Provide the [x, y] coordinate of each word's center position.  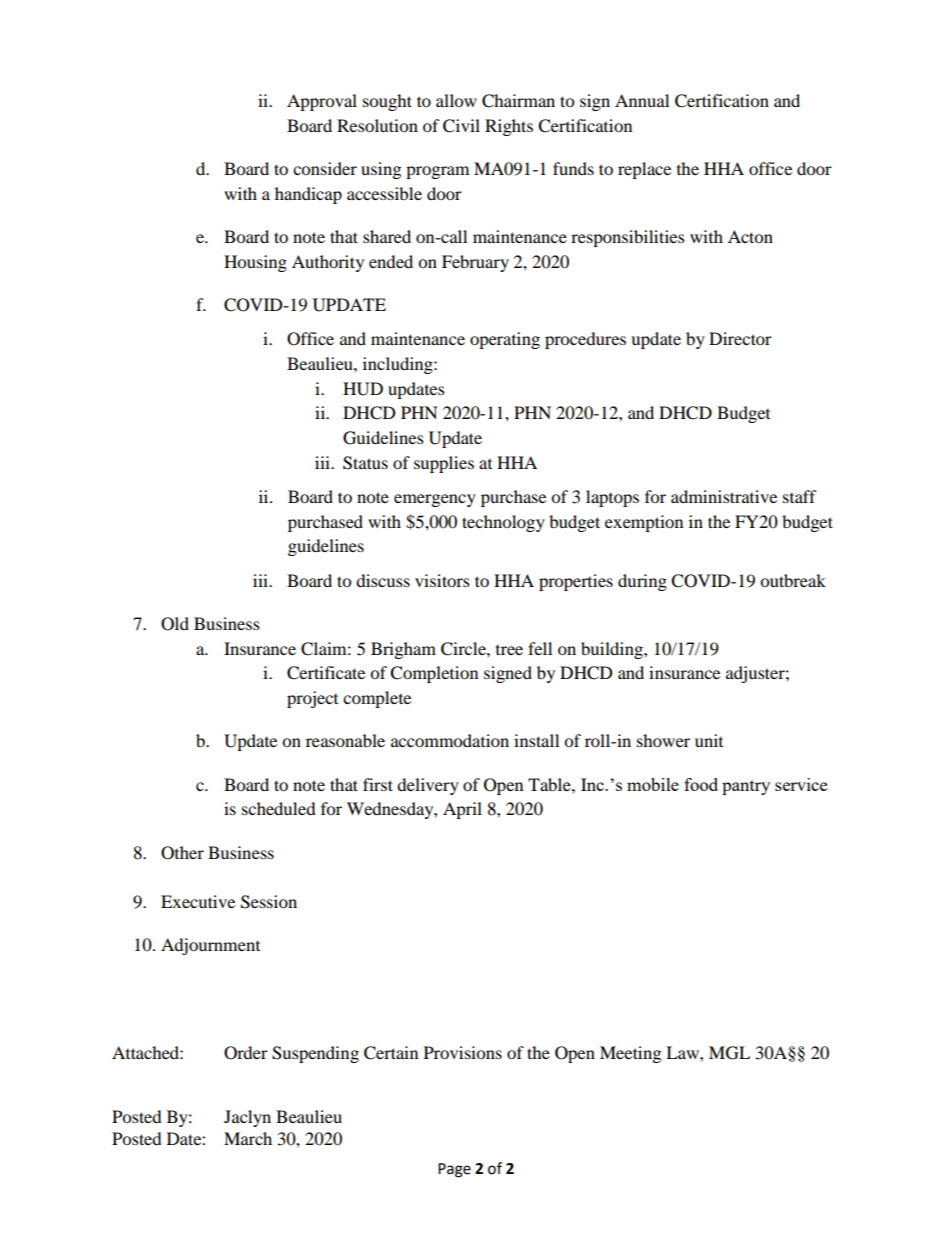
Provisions [463, 1052]
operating [505, 340]
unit [709, 740]
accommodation [450, 740]
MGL [729, 1053]
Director [740, 338]
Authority [328, 263]
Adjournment [210, 946]
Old [175, 624]
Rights [509, 127]
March [248, 1138]
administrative [724, 496]
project [312, 699]
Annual [642, 100]
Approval [322, 102]
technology [503, 523]
